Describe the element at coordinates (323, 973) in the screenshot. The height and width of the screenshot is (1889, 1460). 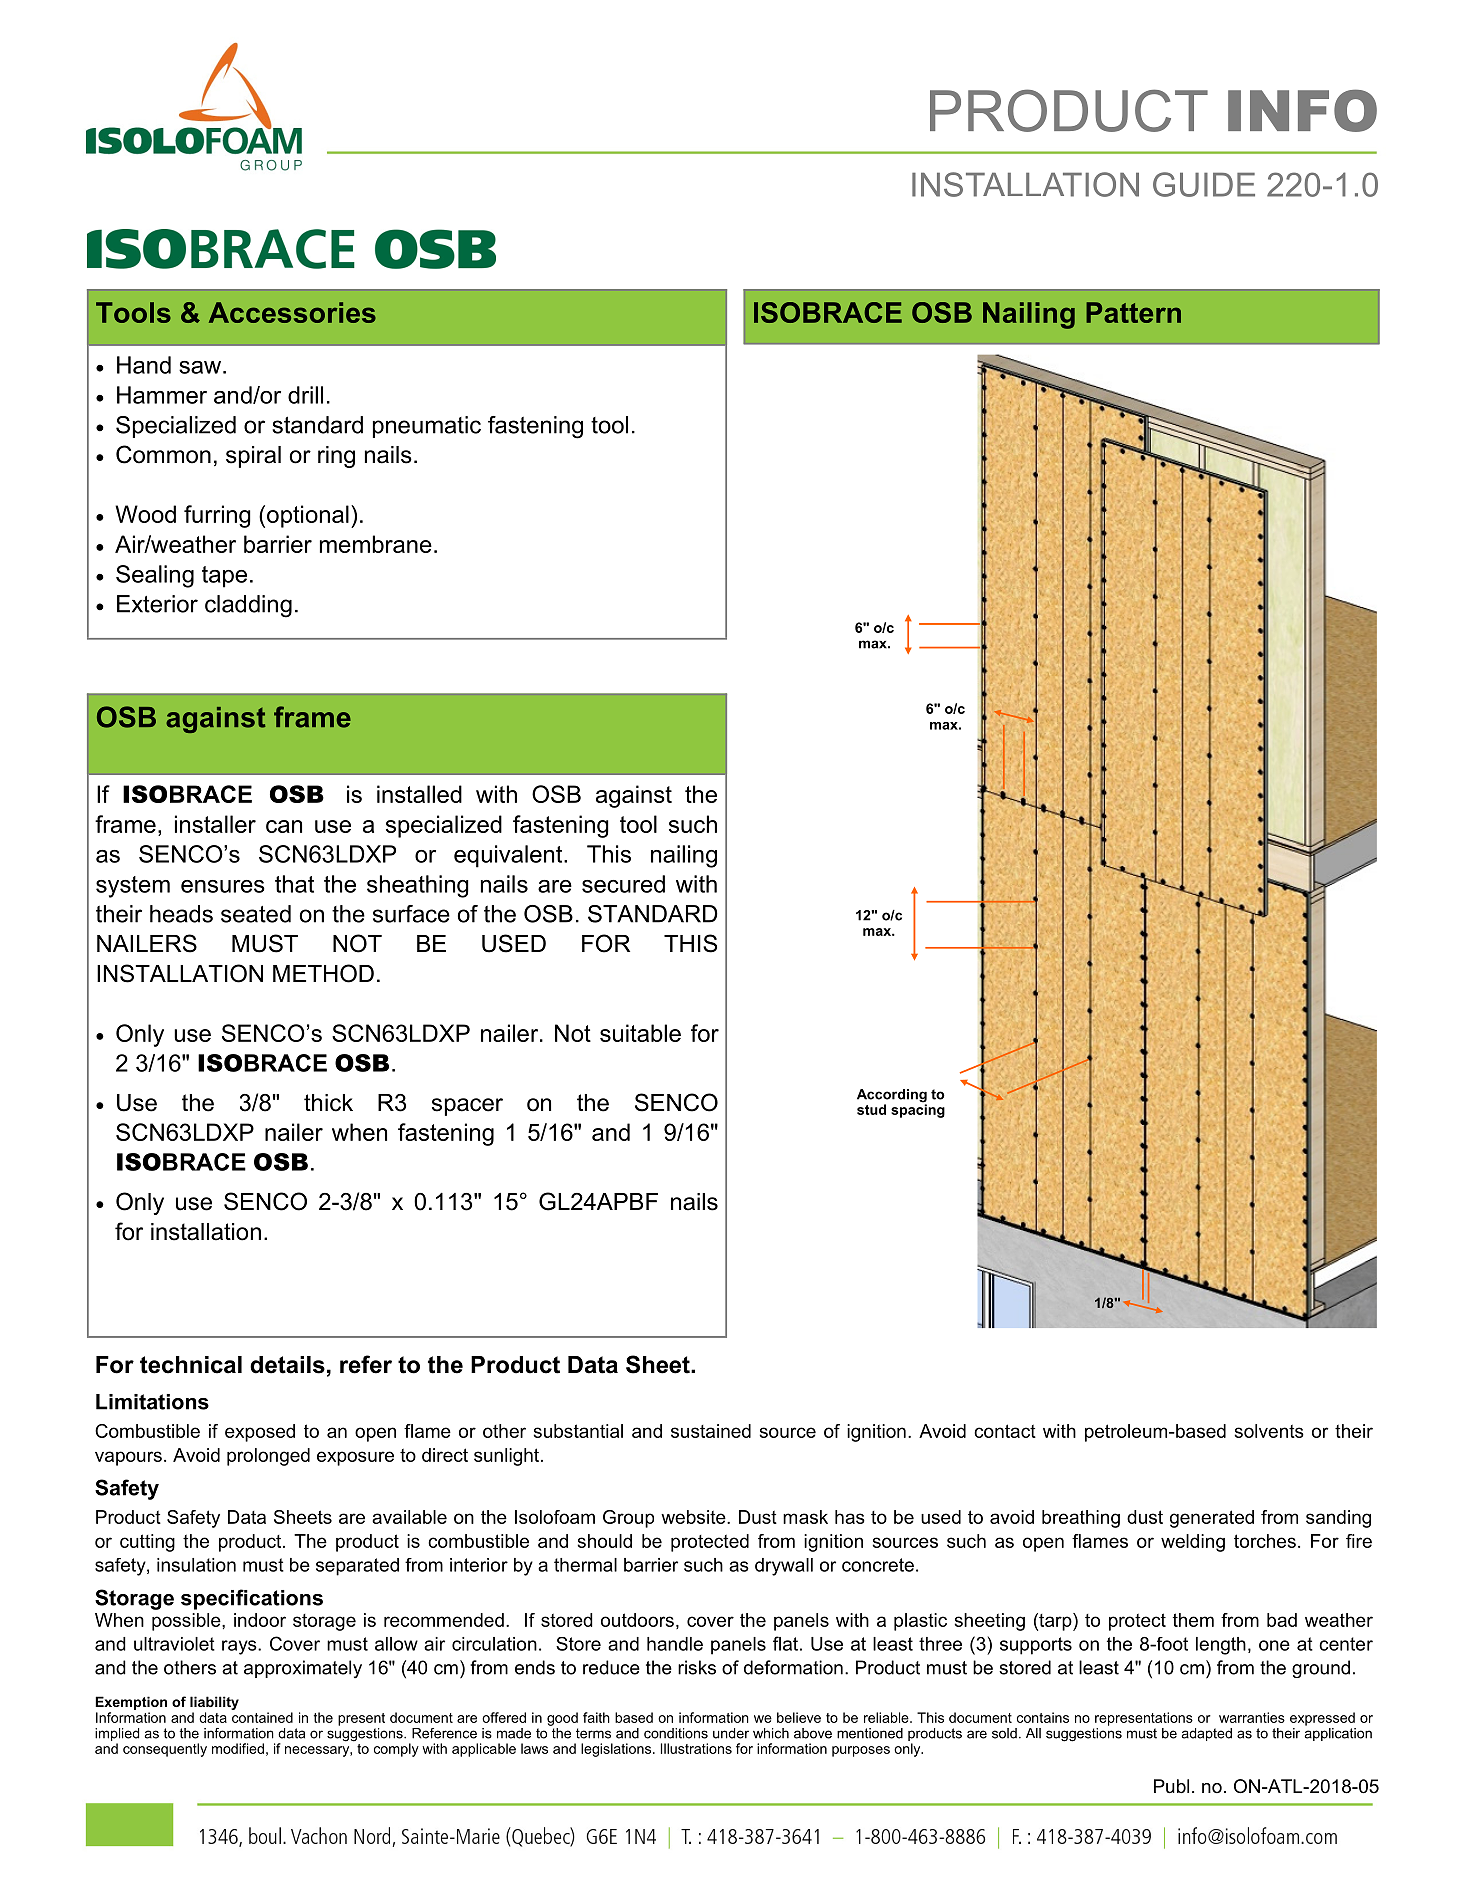
I see `METHOD` at that location.
